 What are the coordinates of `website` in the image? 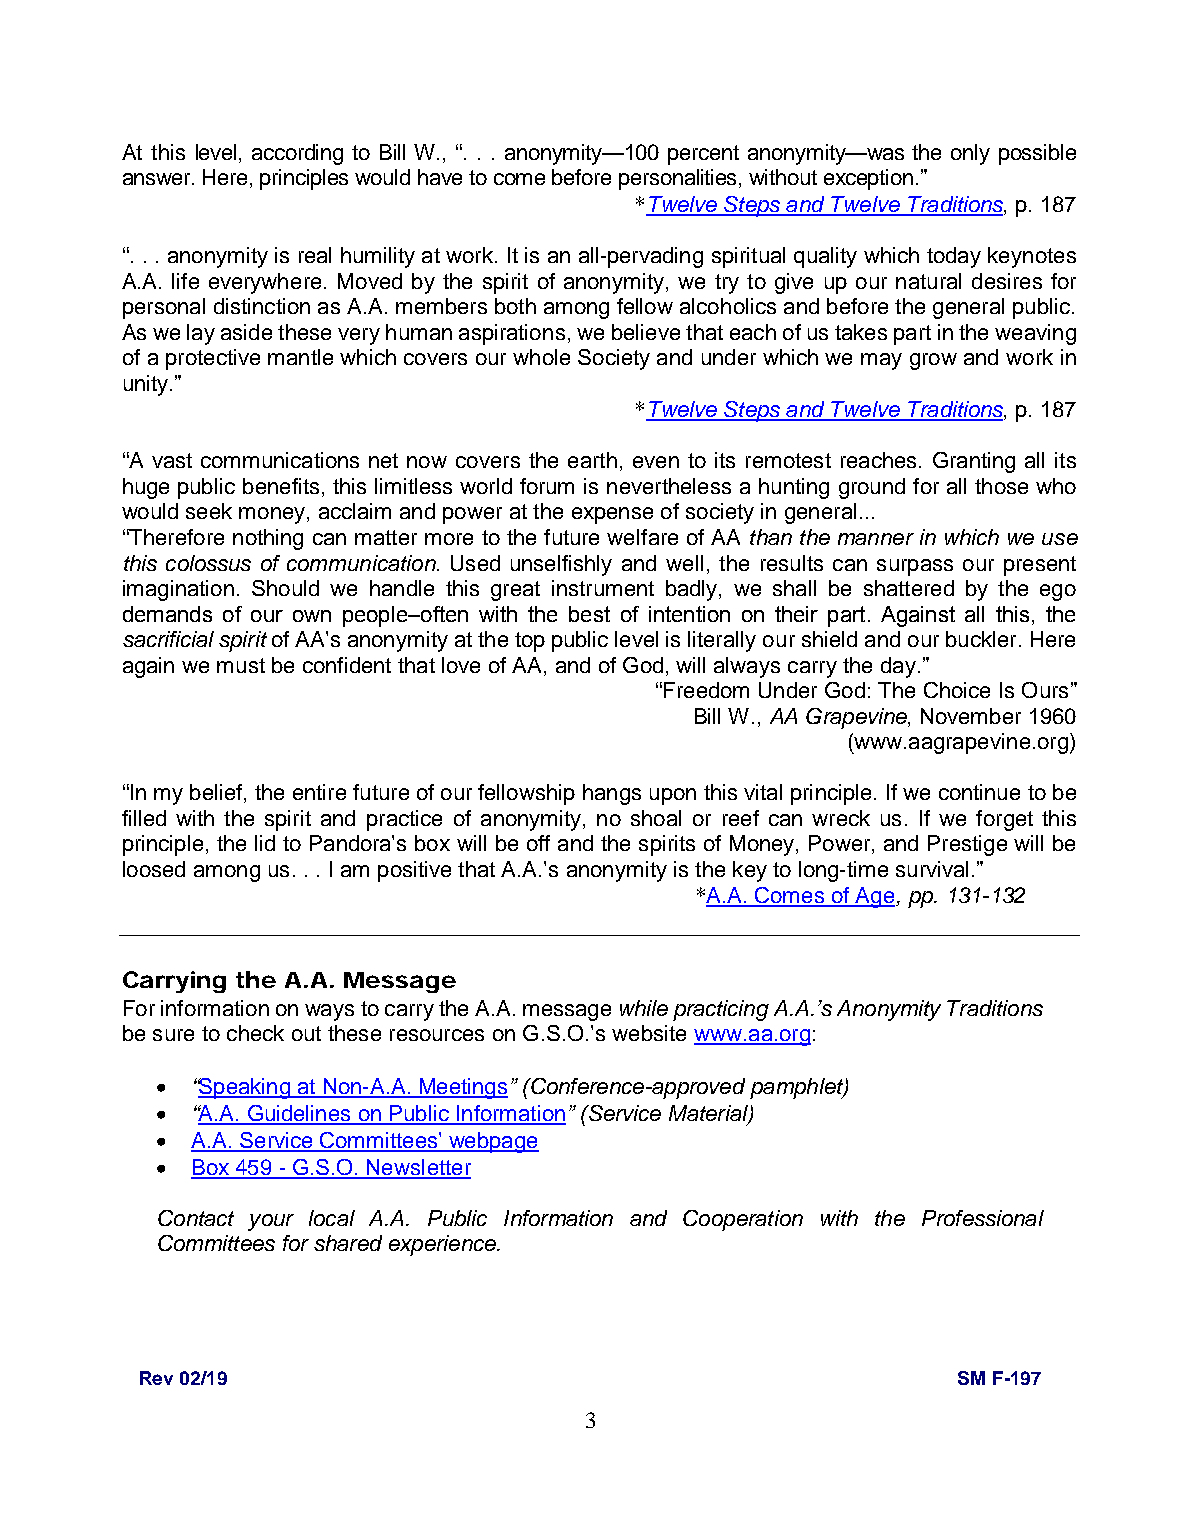 It's located at (649, 1033).
